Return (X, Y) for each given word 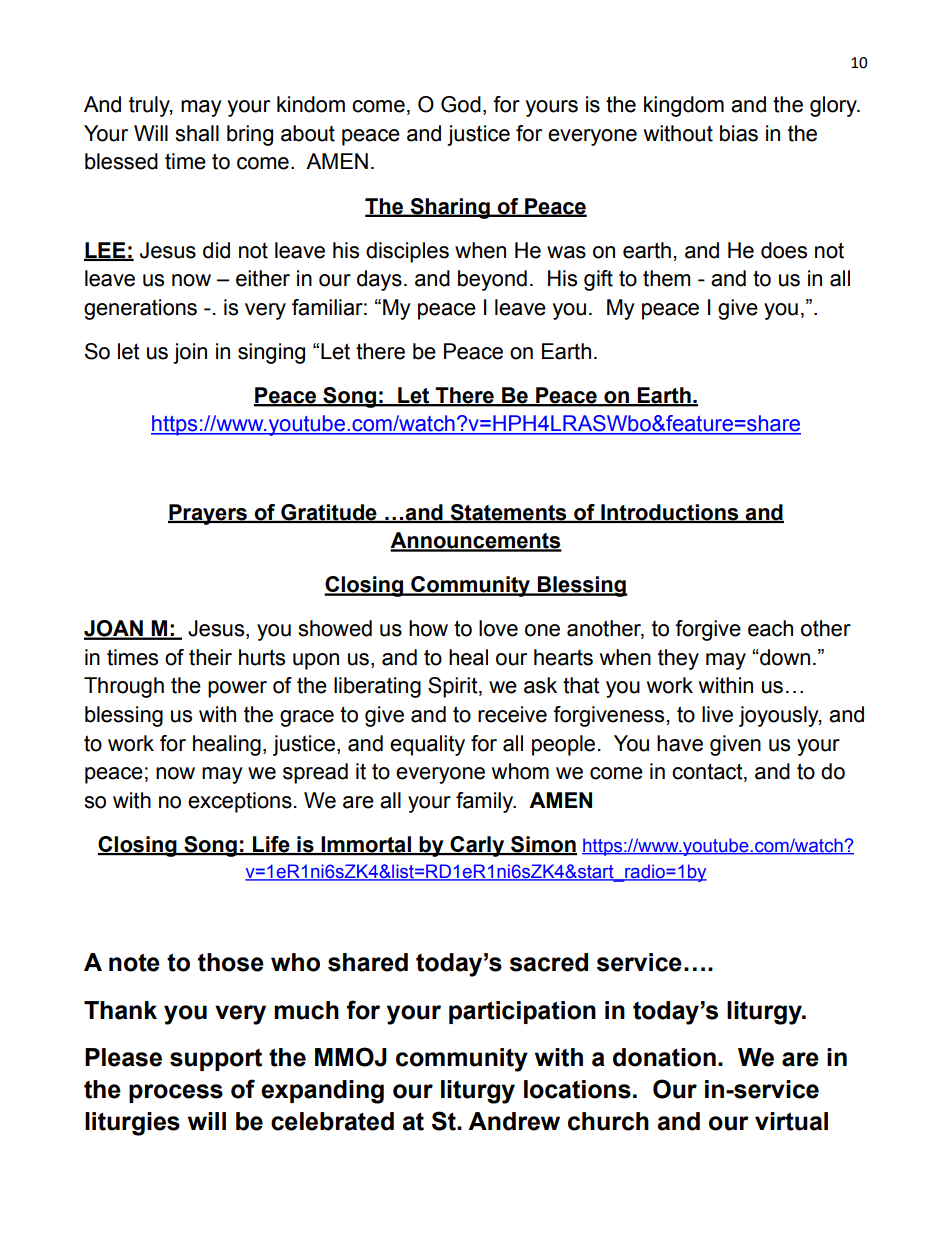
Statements (508, 513)
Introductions (670, 513)
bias (739, 133)
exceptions (240, 802)
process (176, 1093)
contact (708, 772)
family (486, 802)
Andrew (514, 1121)
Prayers (208, 514)
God (461, 104)
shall (197, 133)
